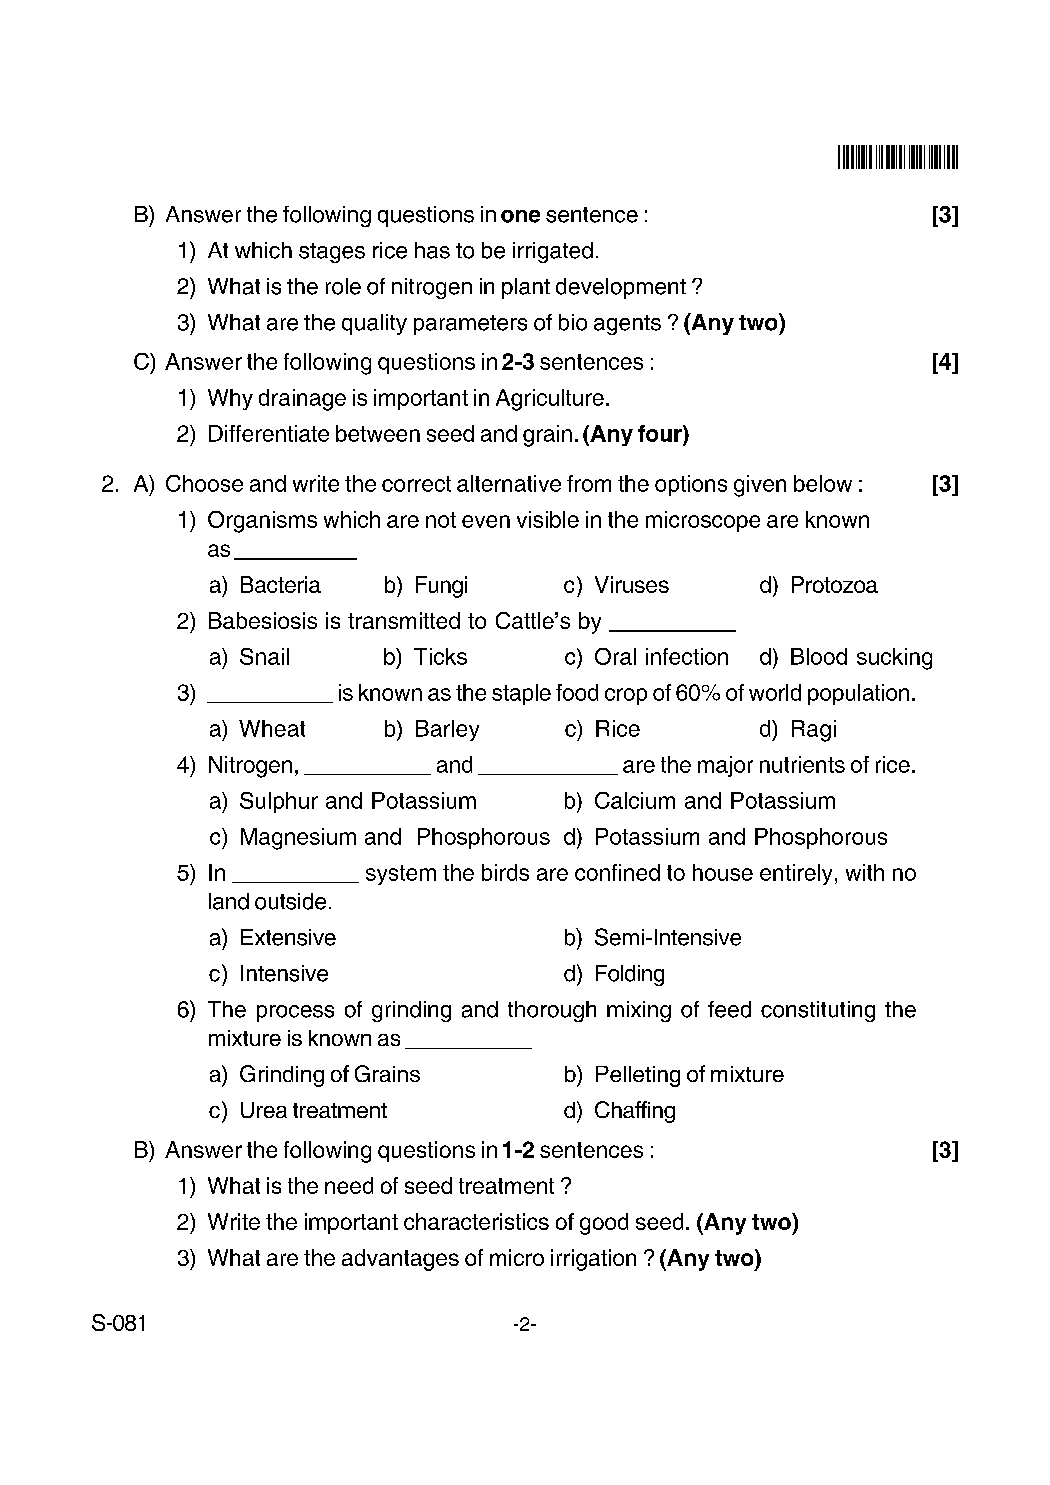 The height and width of the screenshot is (1485, 1050). Describe the element at coordinates (604, 1224) in the screenshot. I see `good` at that location.
